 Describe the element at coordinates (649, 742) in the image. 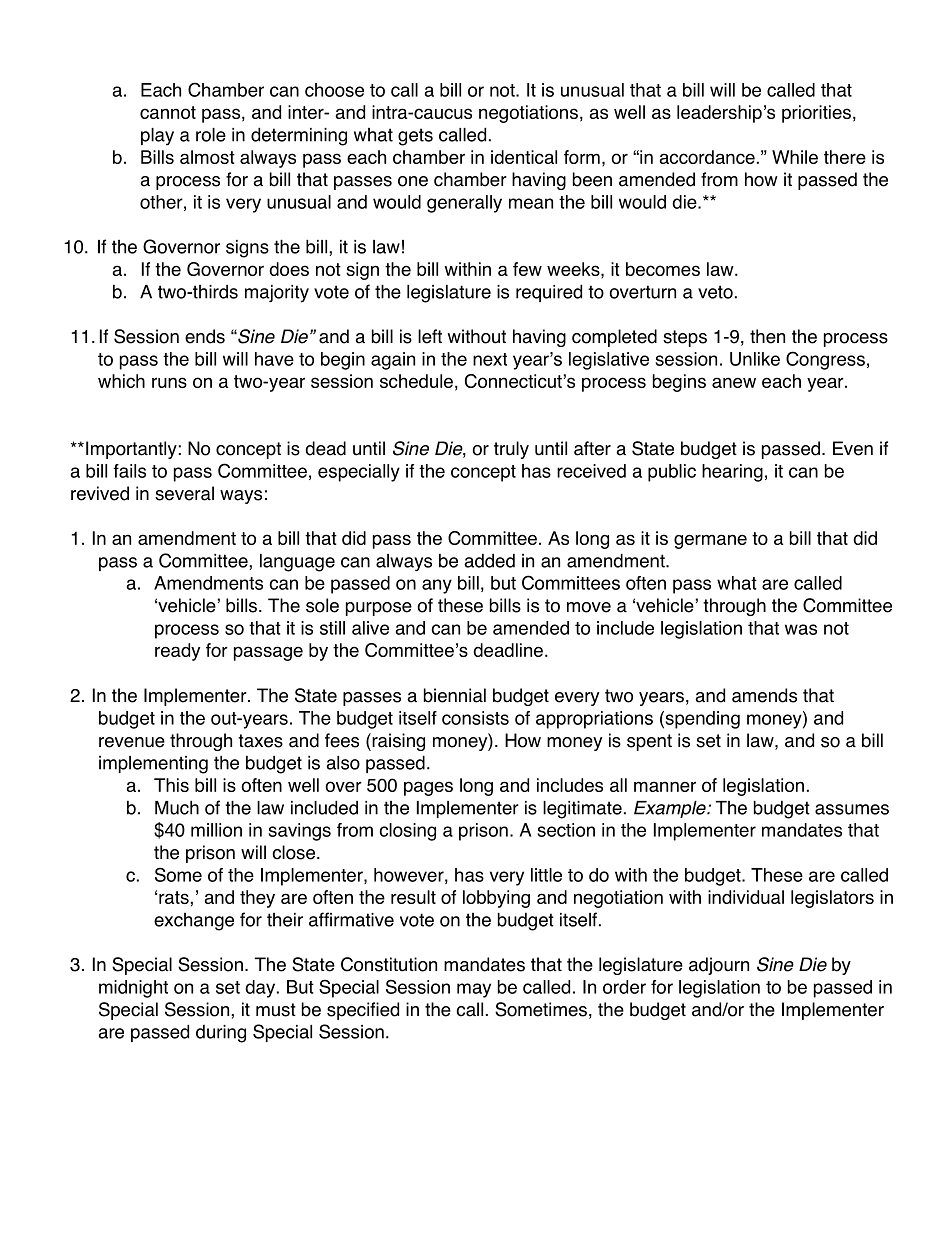

I see `spent` at that location.
